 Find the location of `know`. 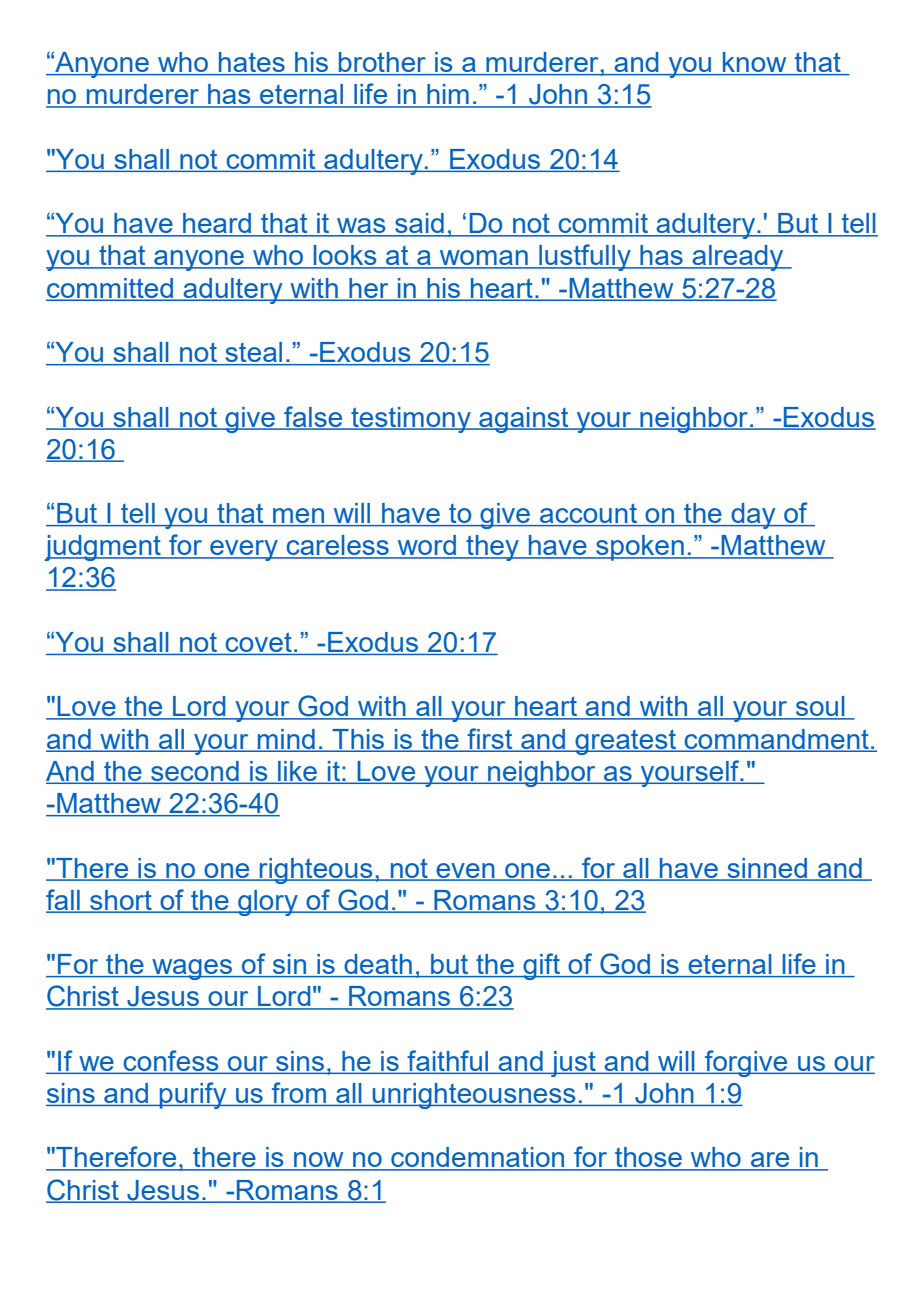

know is located at coordinates (755, 63).
